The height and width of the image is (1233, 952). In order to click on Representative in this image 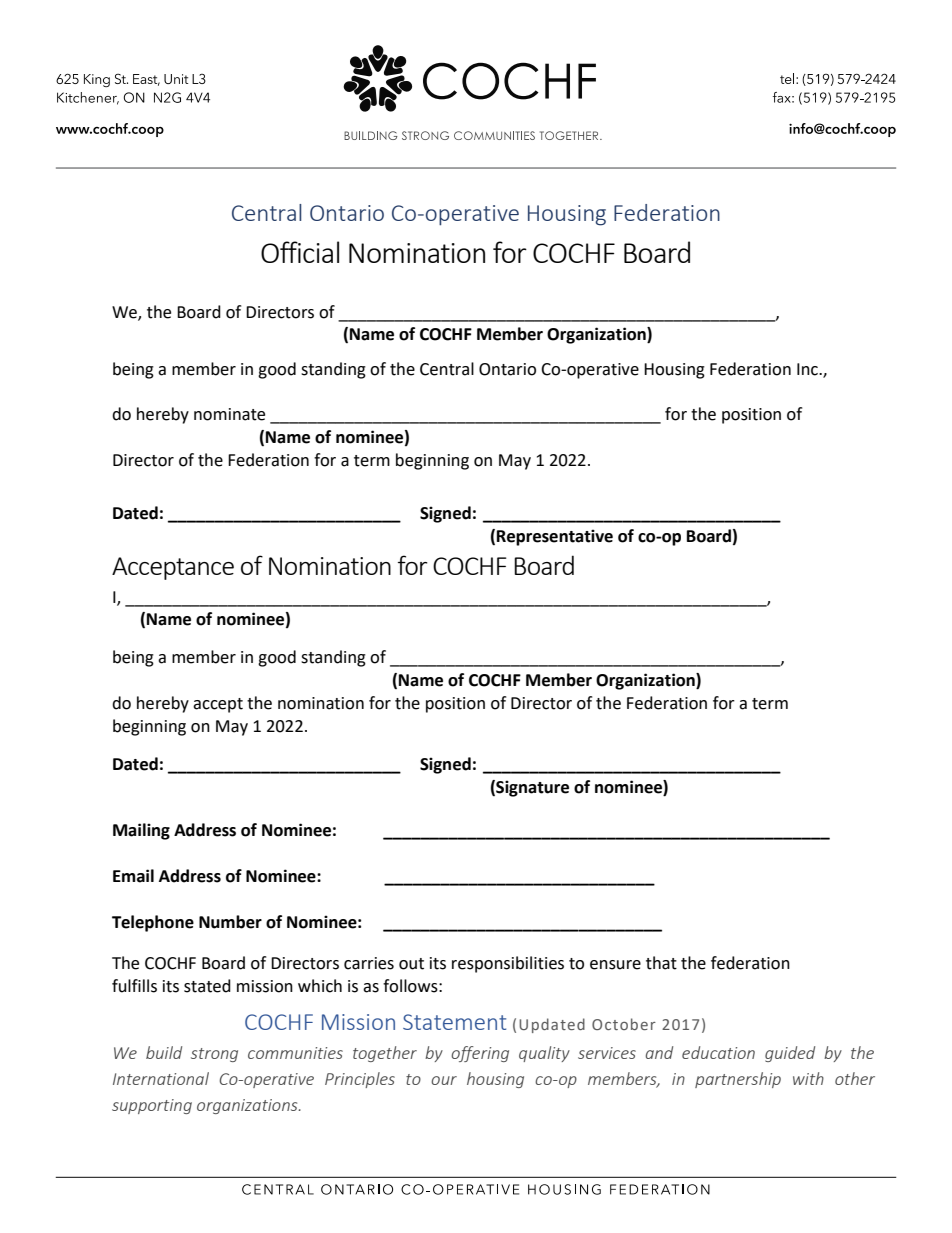, I will do `click(555, 537)`.
